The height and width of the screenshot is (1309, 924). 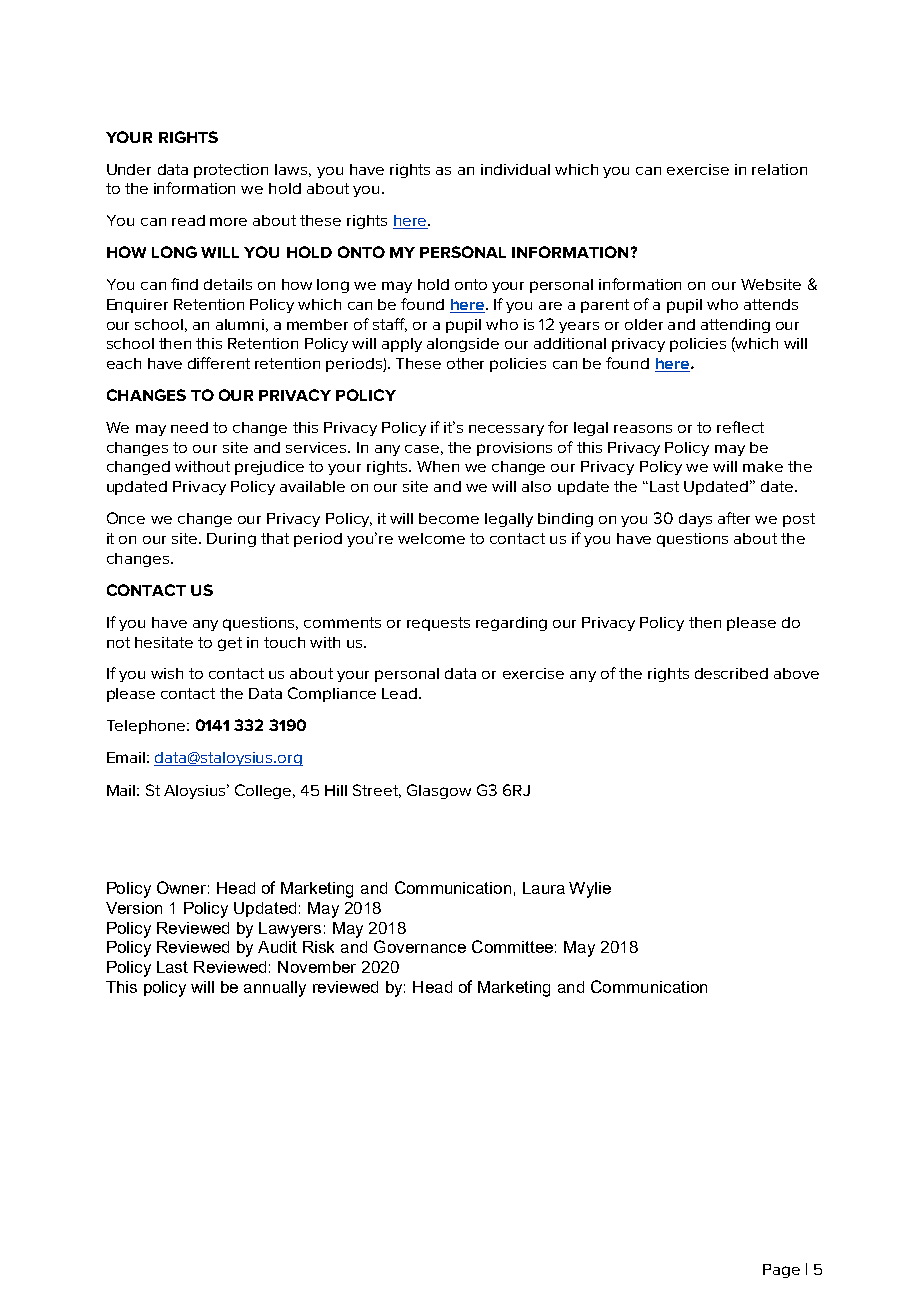 What do you see at coordinates (515, 169) in the screenshot?
I see `individual` at bounding box center [515, 169].
